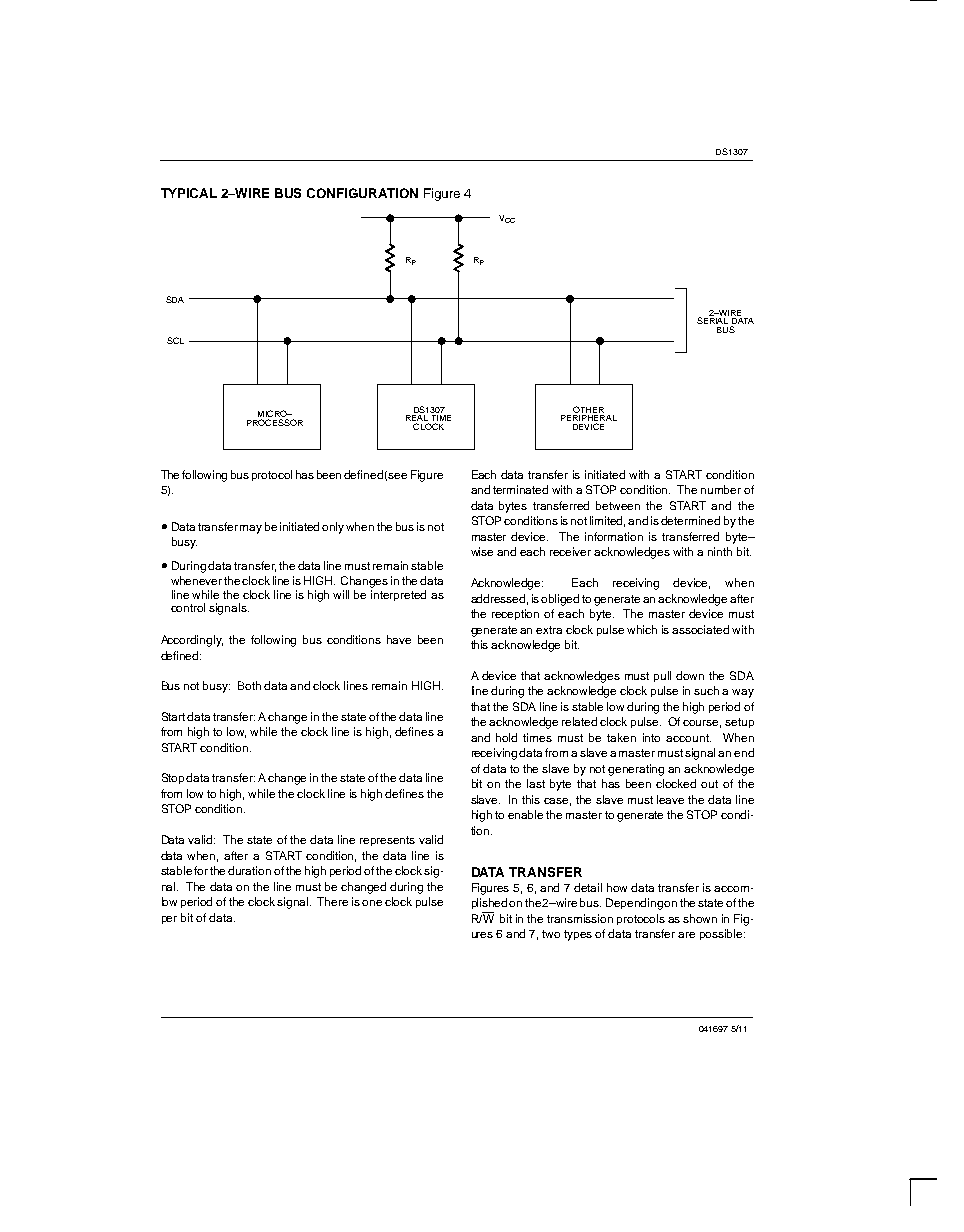 The image size is (964, 1232). What do you see at coordinates (372, 903) in the screenshot?
I see `one` at bounding box center [372, 903].
